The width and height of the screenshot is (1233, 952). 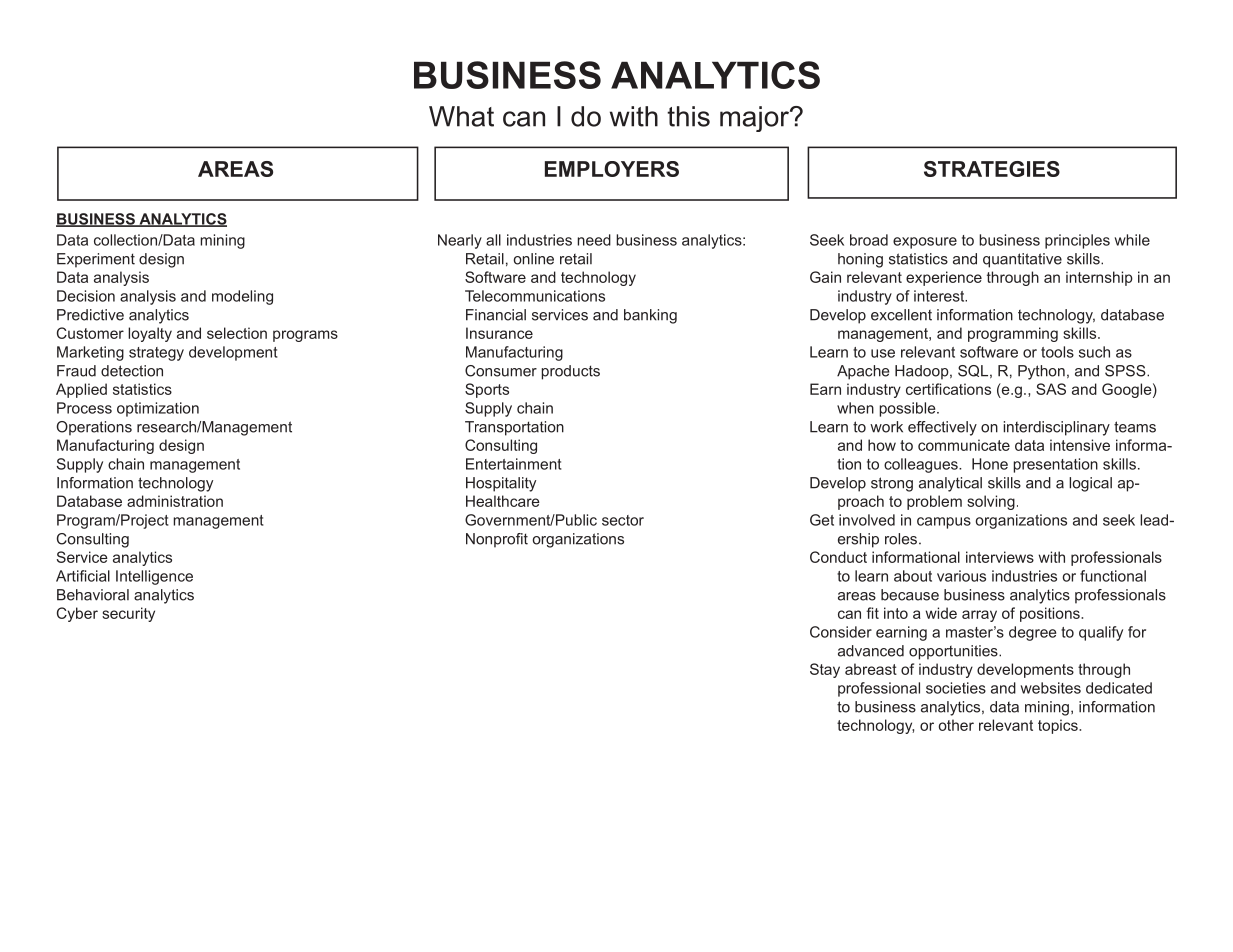 What do you see at coordinates (128, 614) in the screenshot?
I see `security` at bounding box center [128, 614].
